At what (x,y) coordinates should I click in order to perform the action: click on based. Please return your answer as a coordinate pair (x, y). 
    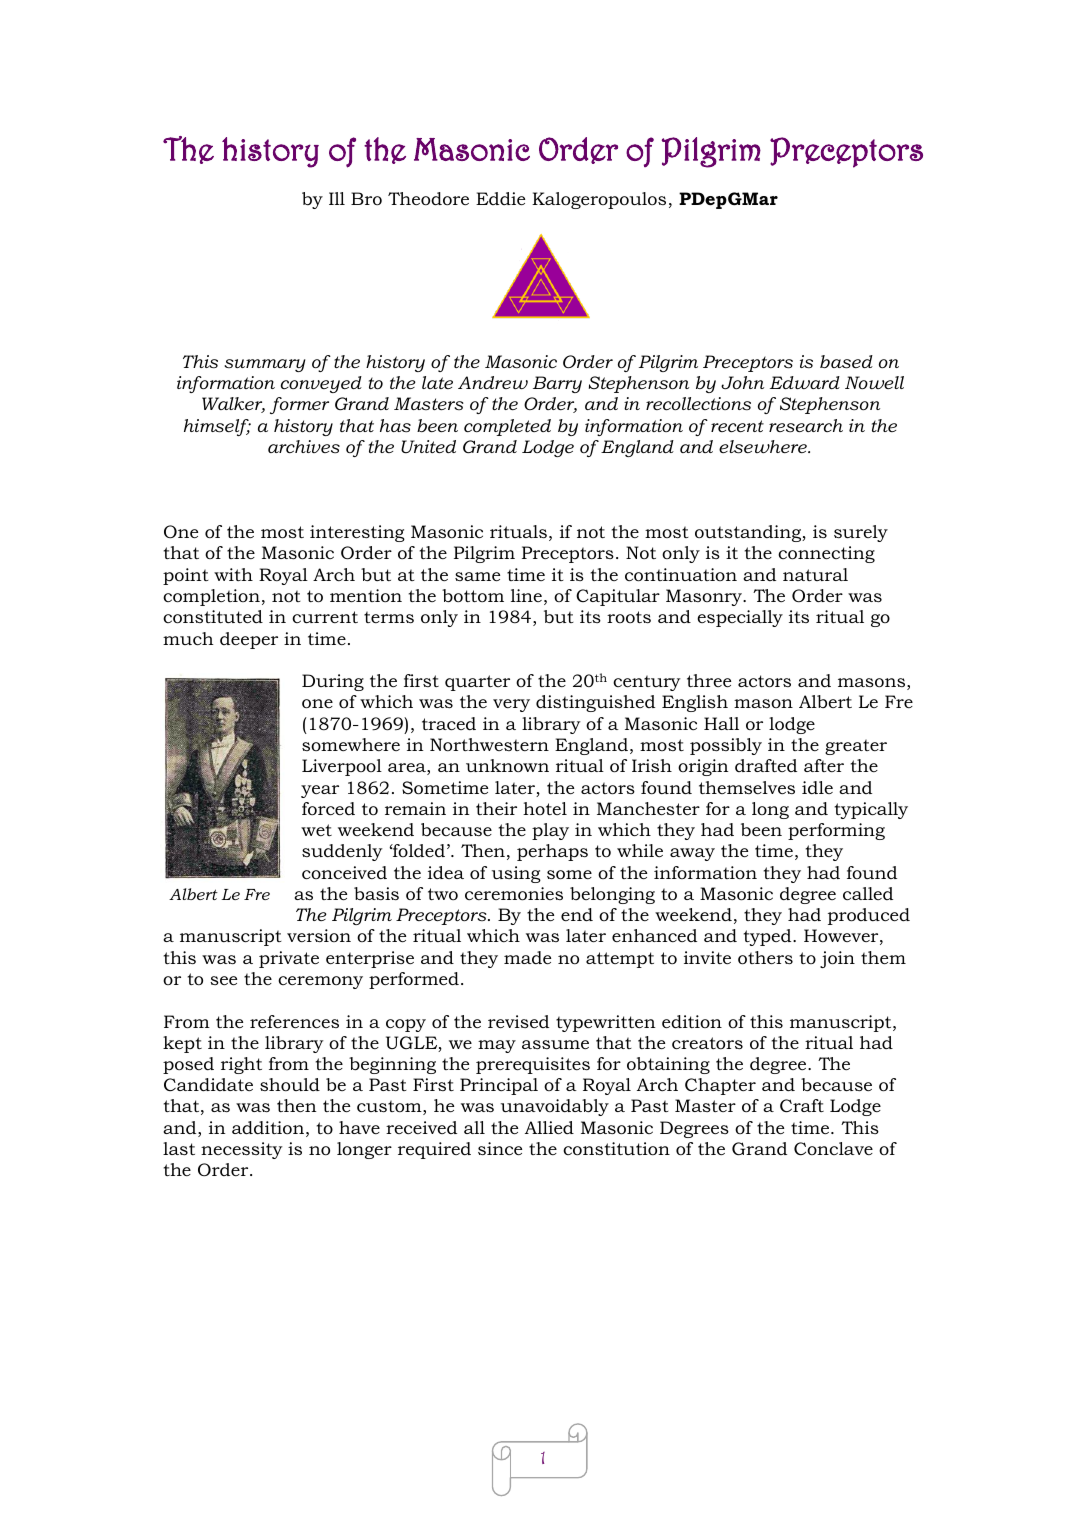
    Looking at the image, I should click on (846, 362).
